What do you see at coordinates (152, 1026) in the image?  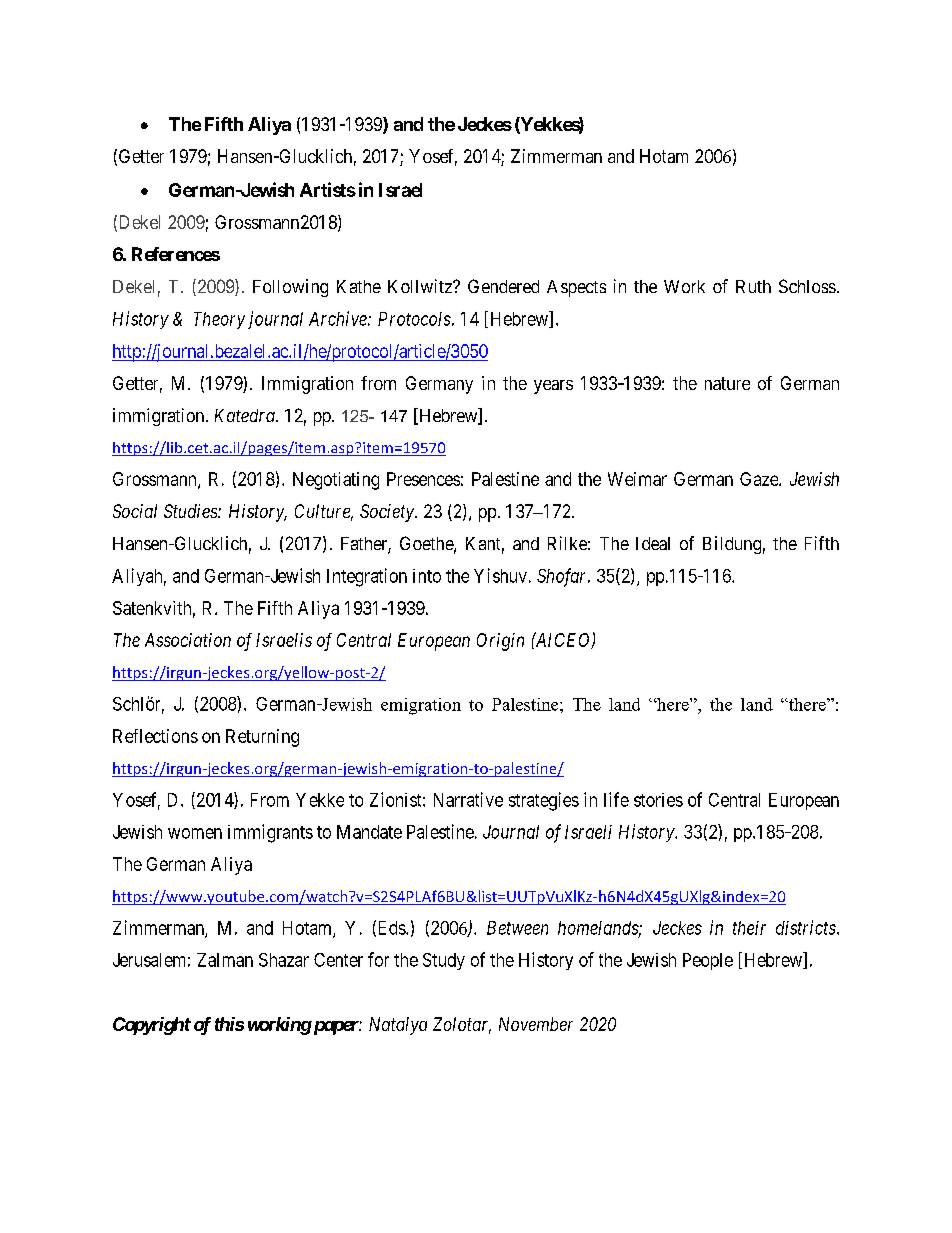 I see `Copyright` at bounding box center [152, 1026].
